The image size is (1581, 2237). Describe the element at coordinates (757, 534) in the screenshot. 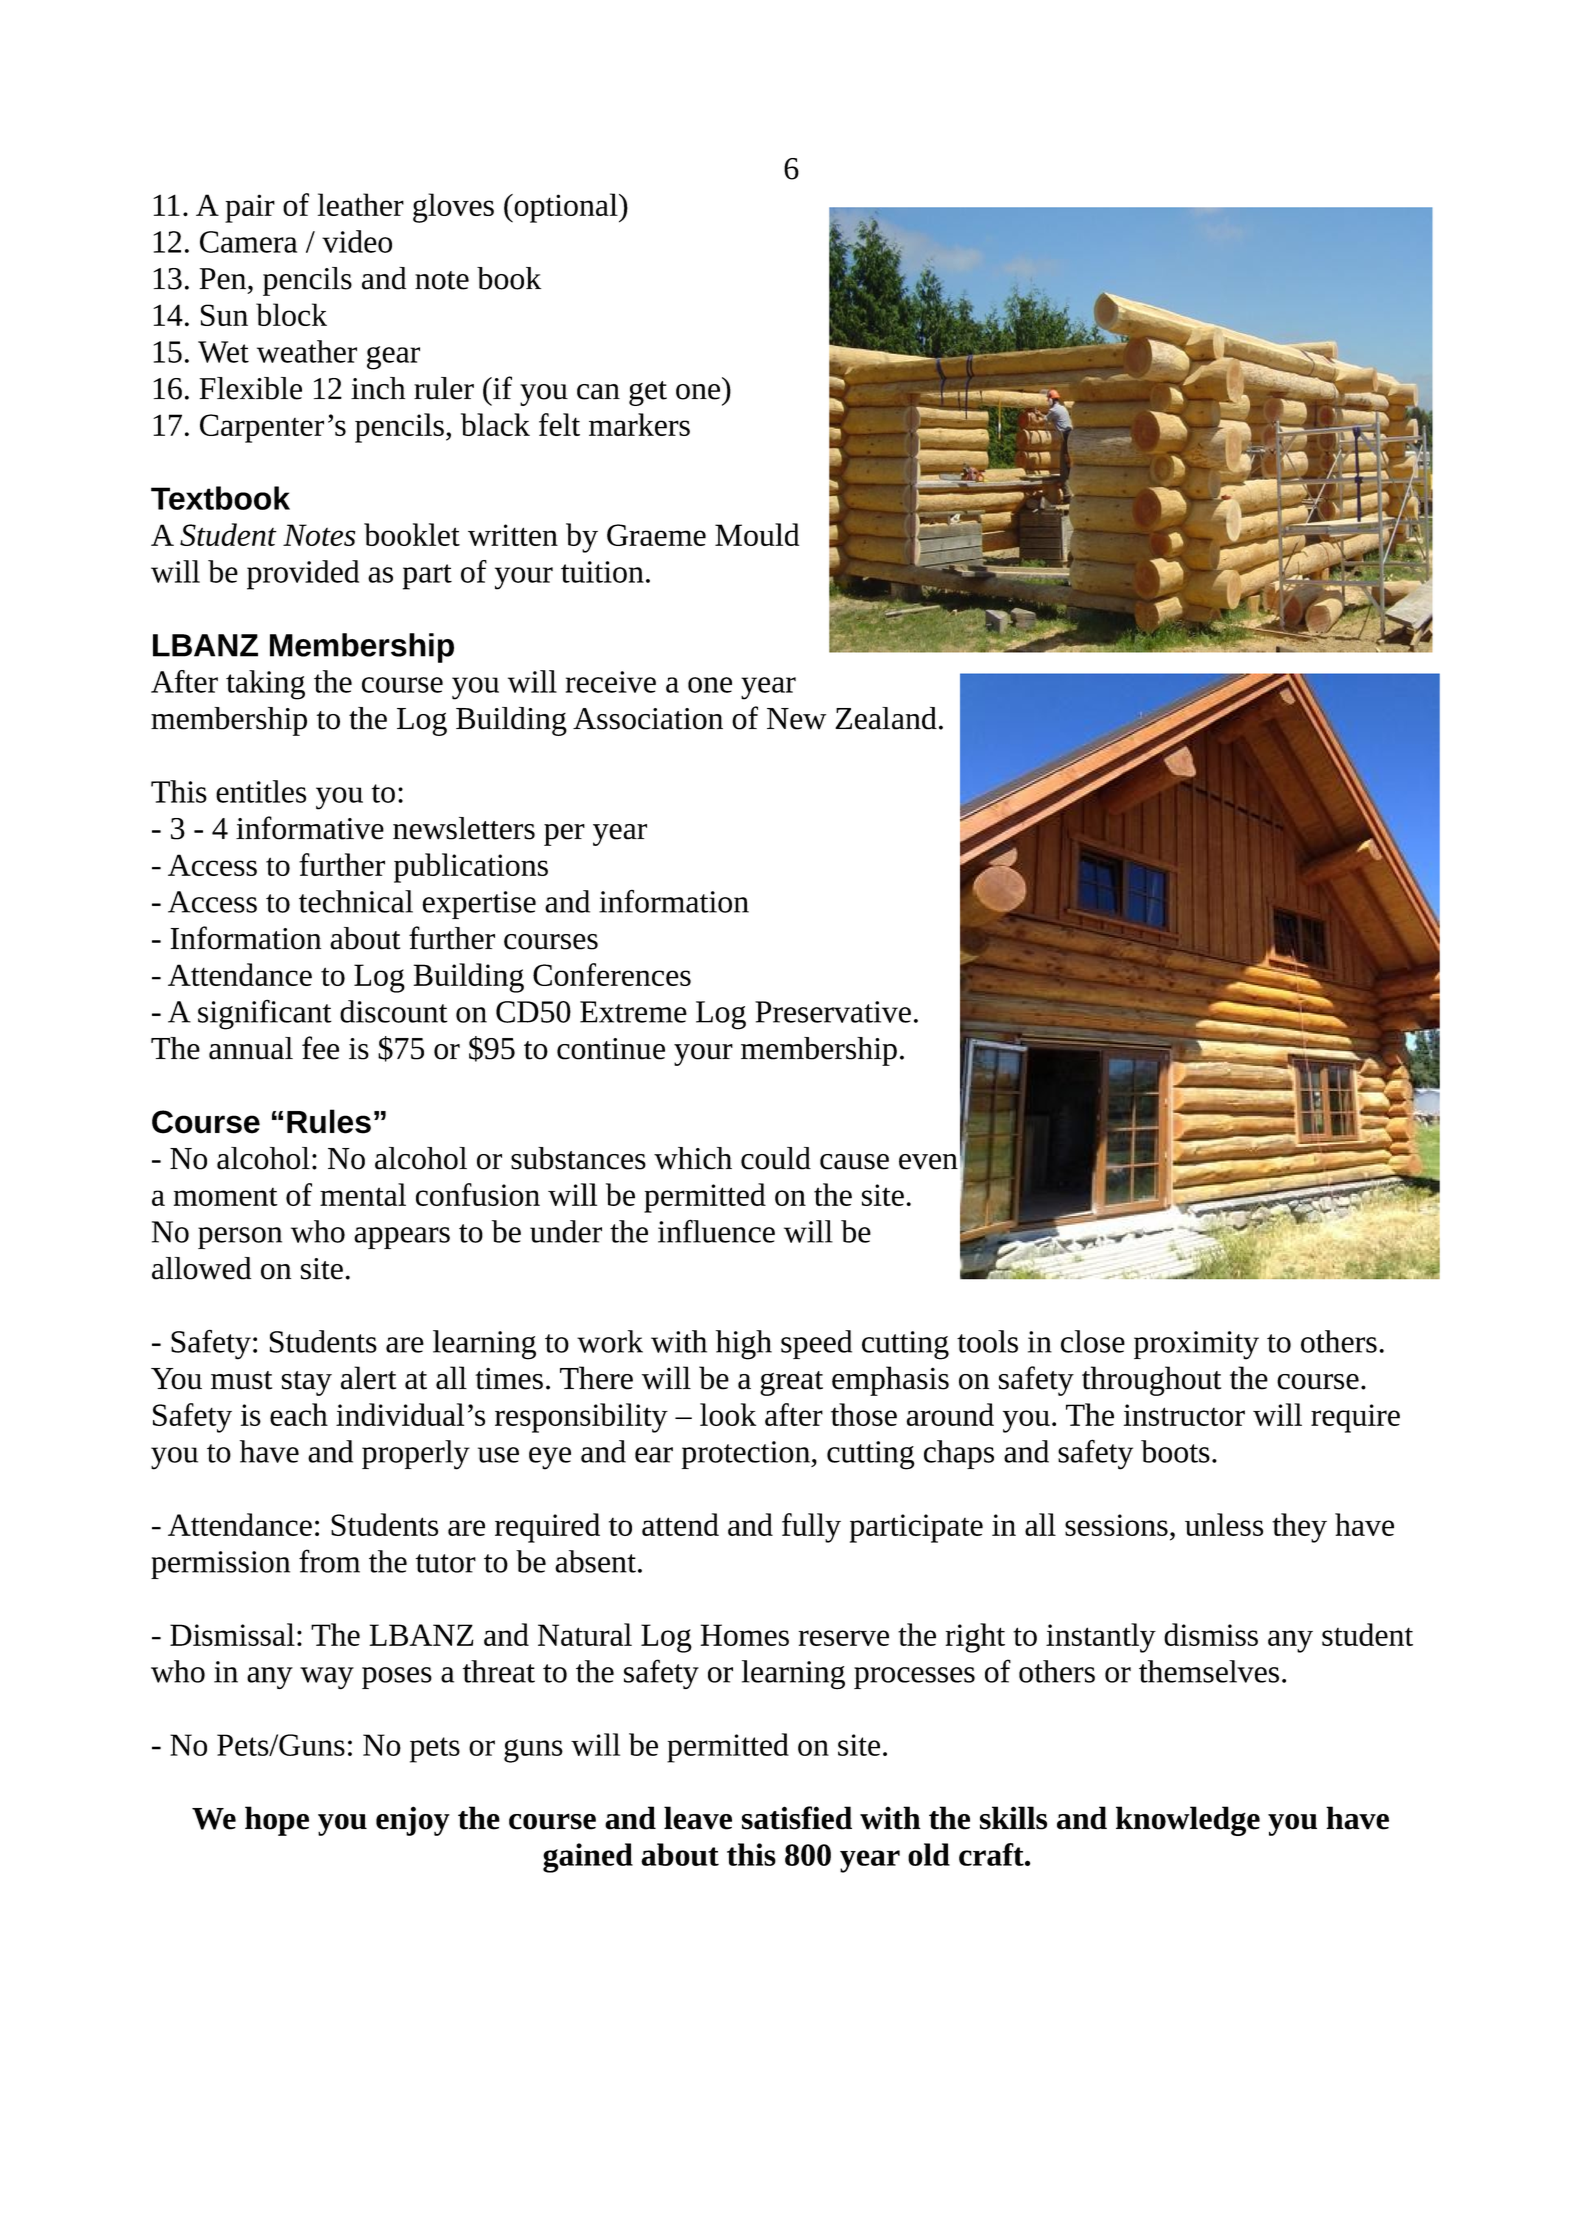

I see `Mould` at that location.
